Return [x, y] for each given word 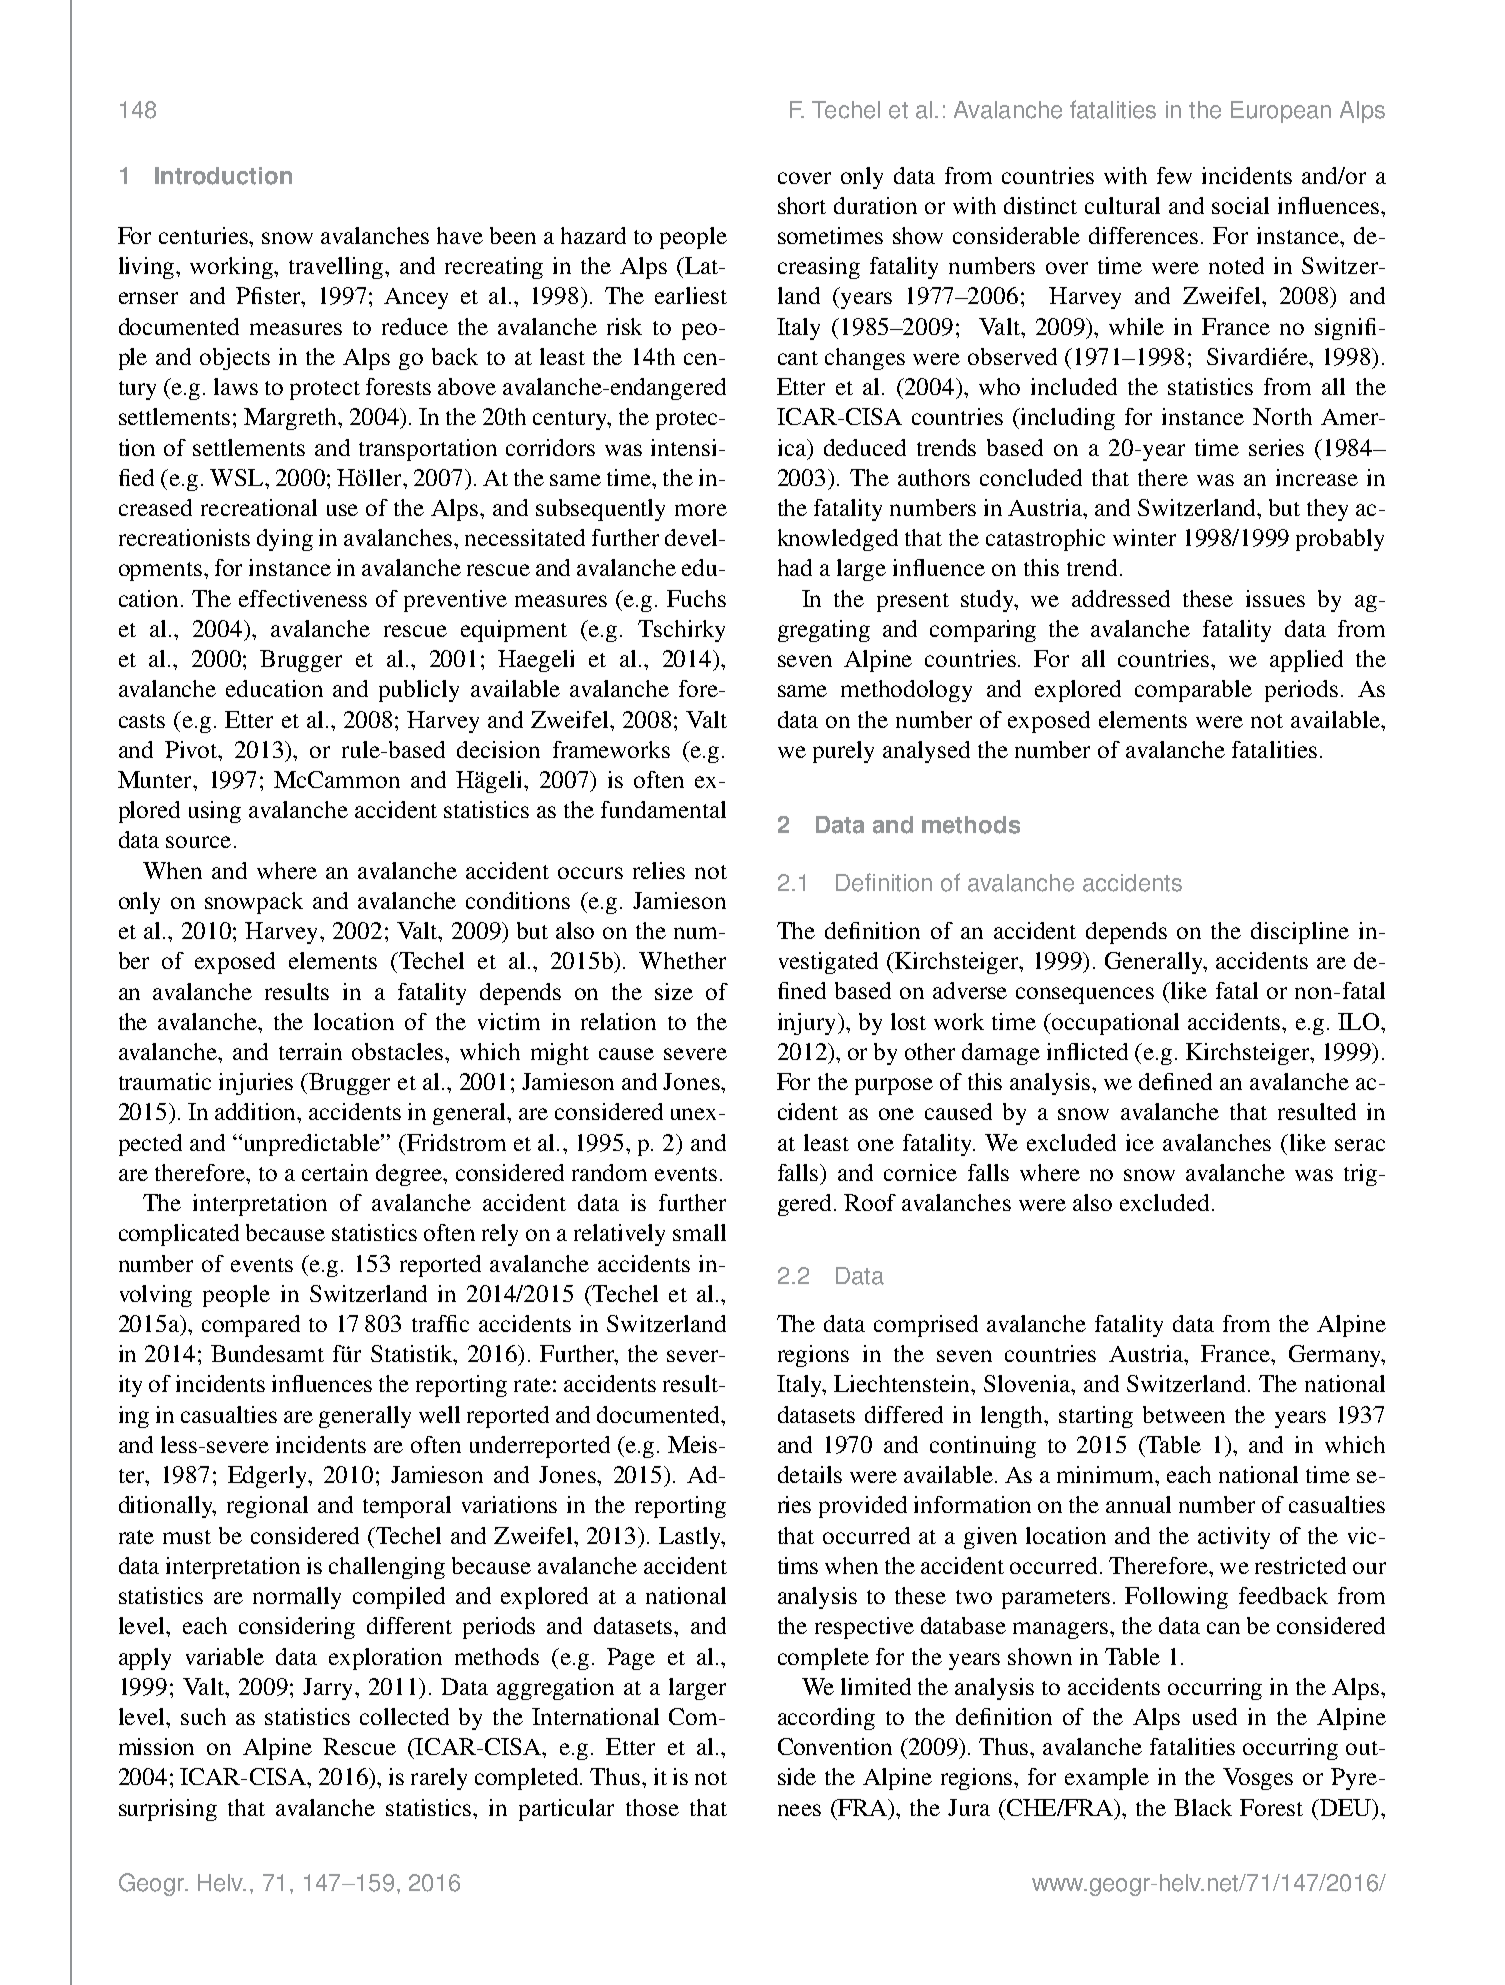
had [795, 567]
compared [251, 1326]
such [203, 1716]
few [1174, 175]
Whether [682, 960]
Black [1203, 1807]
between [1184, 1414]
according [826, 1719]
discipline [1300, 933]
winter [1144, 537]
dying [285, 540]
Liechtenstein [903, 1383]
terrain [310, 1051]
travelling [337, 268]
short [802, 205]
